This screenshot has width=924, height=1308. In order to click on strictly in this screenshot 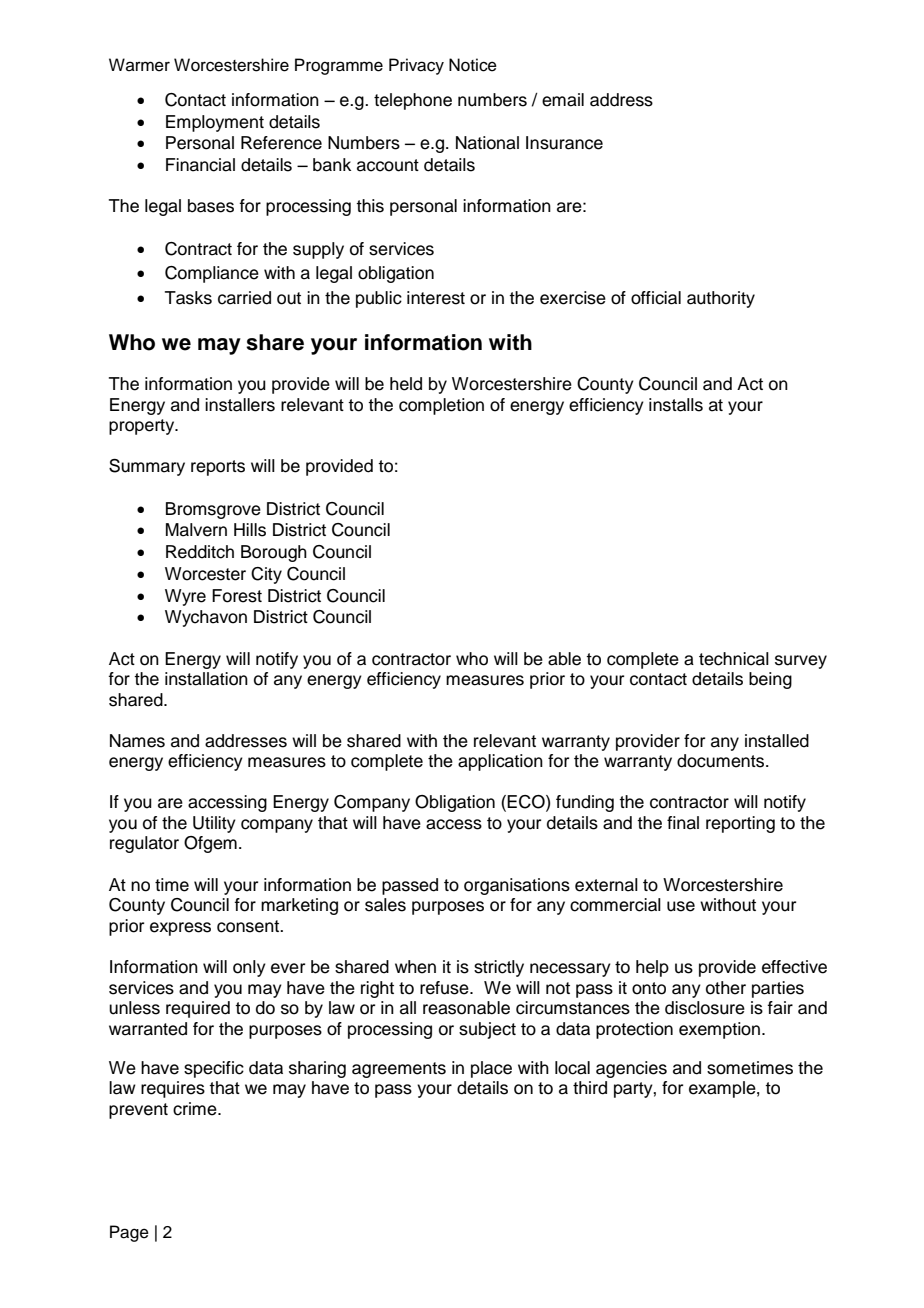, I will do `click(499, 968)`.
